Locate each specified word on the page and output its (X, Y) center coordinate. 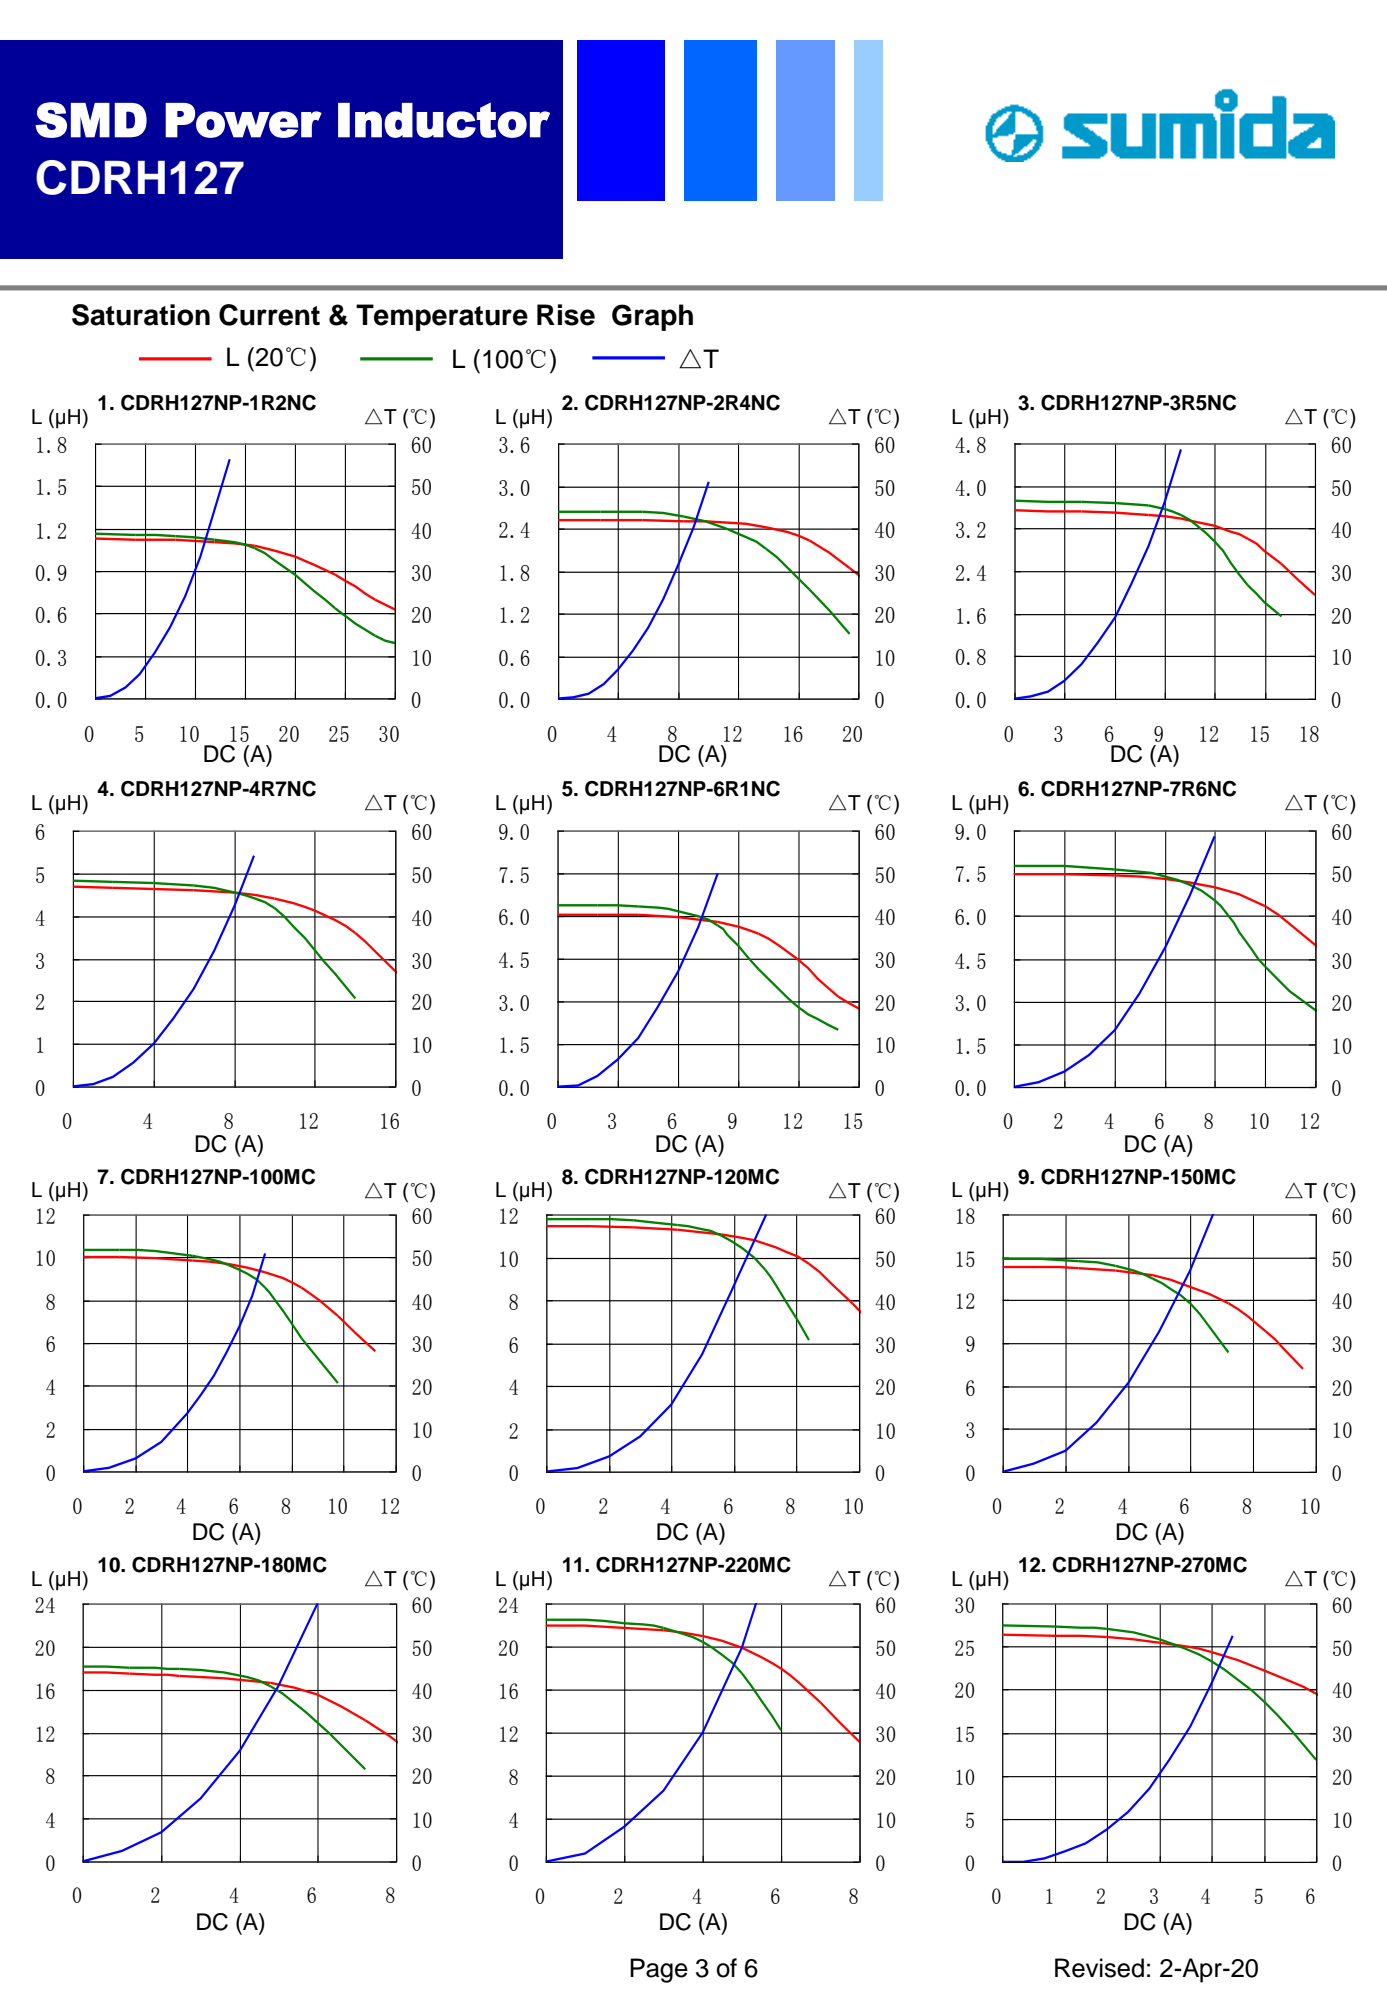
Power (243, 120)
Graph (652, 317)
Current (269, 315)
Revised (1099, 1968)
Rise (566, 315)
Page (659, 1970)
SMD (91, 120)
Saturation (141, 315)
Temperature (442, 317)
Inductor (444, 120)
